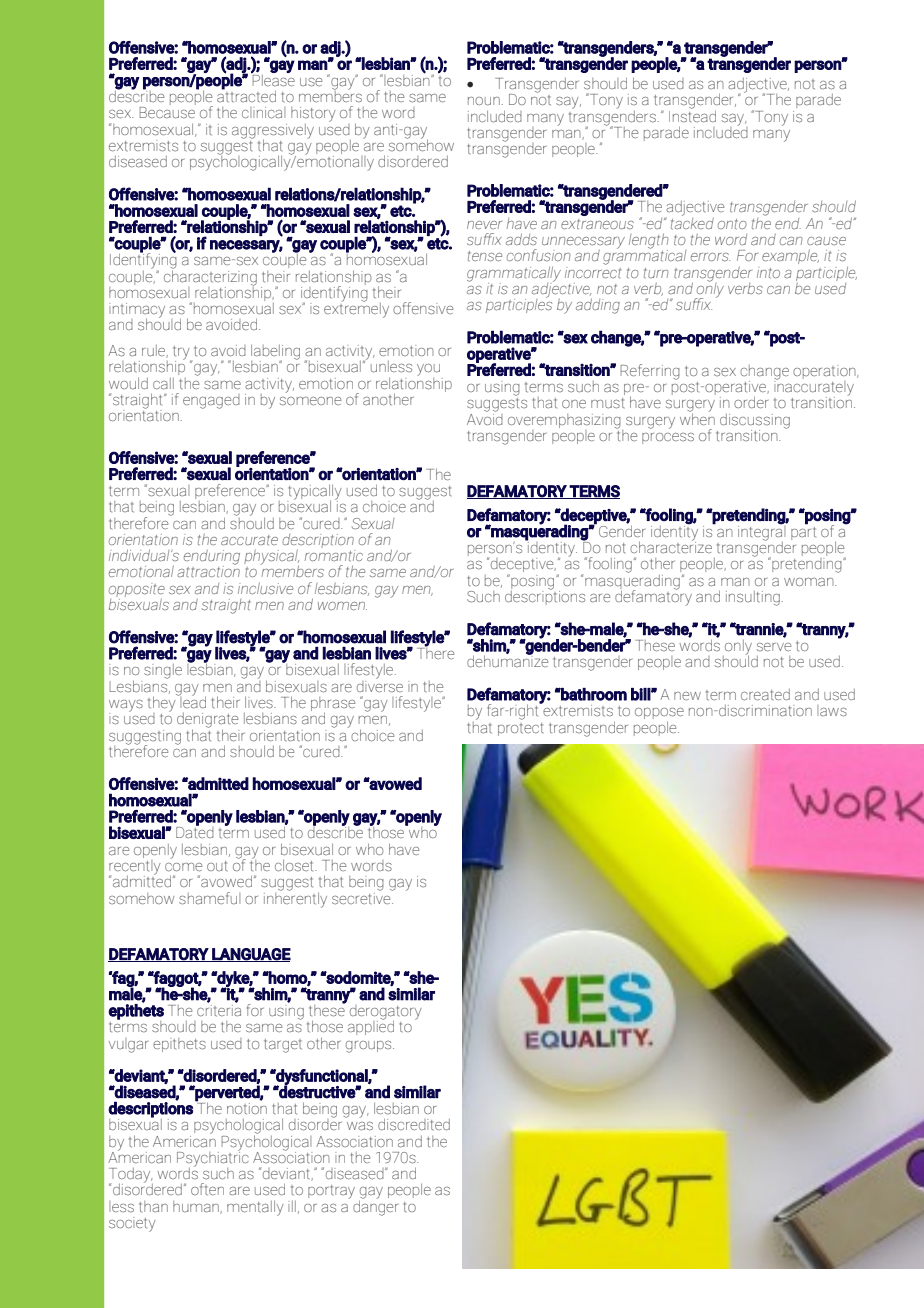 This screenshot has width=924, height=1308. What do you see at coordinates (182, 354) in the screenshot?
I see `try` at bounding box center [182, 354].
